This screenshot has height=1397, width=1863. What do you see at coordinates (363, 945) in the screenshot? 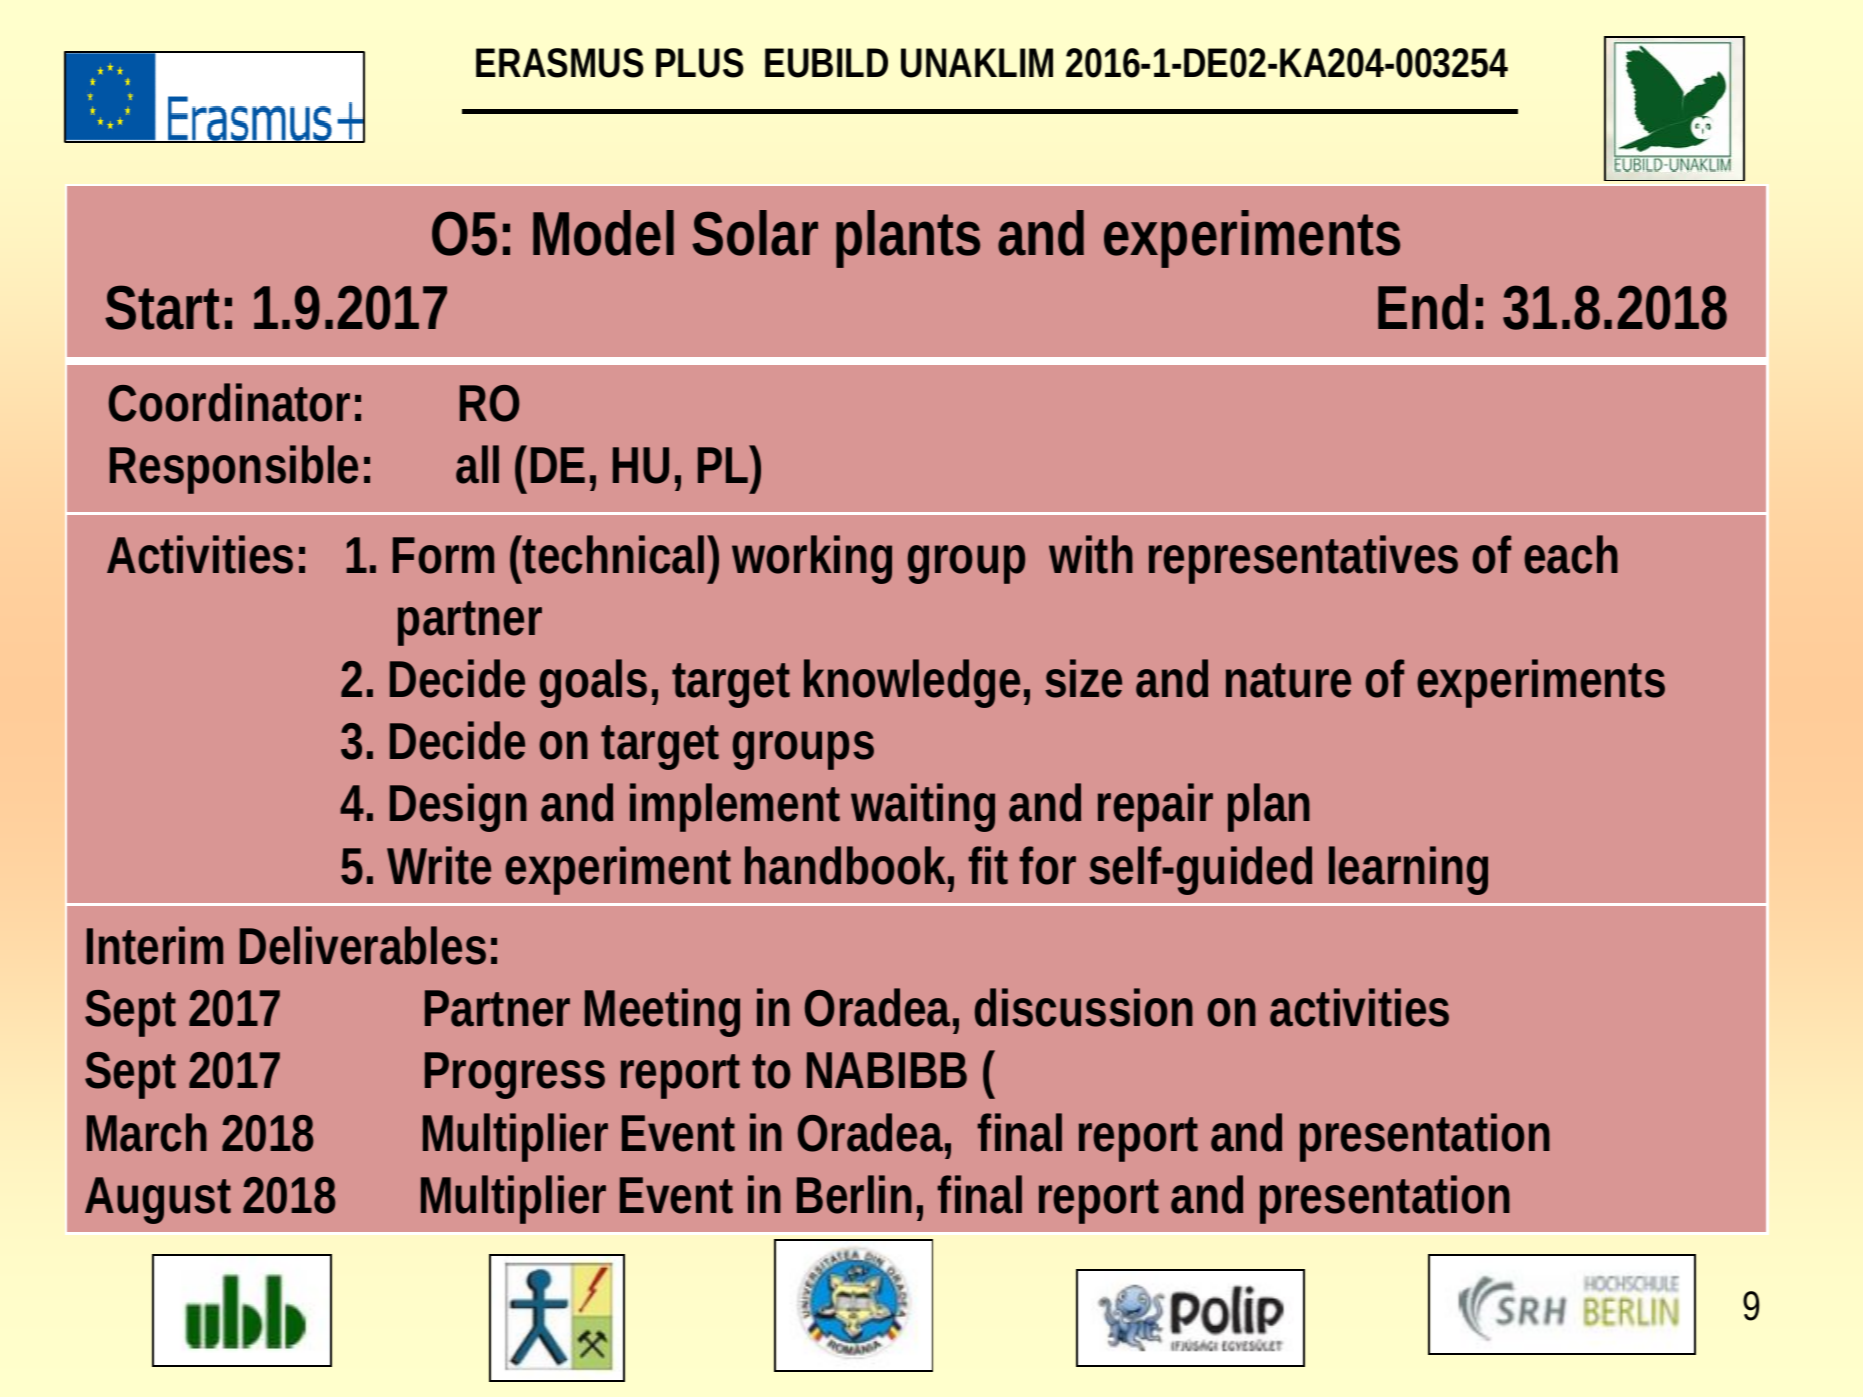
I see `Deliverables` at bounding box center [363, 945].
